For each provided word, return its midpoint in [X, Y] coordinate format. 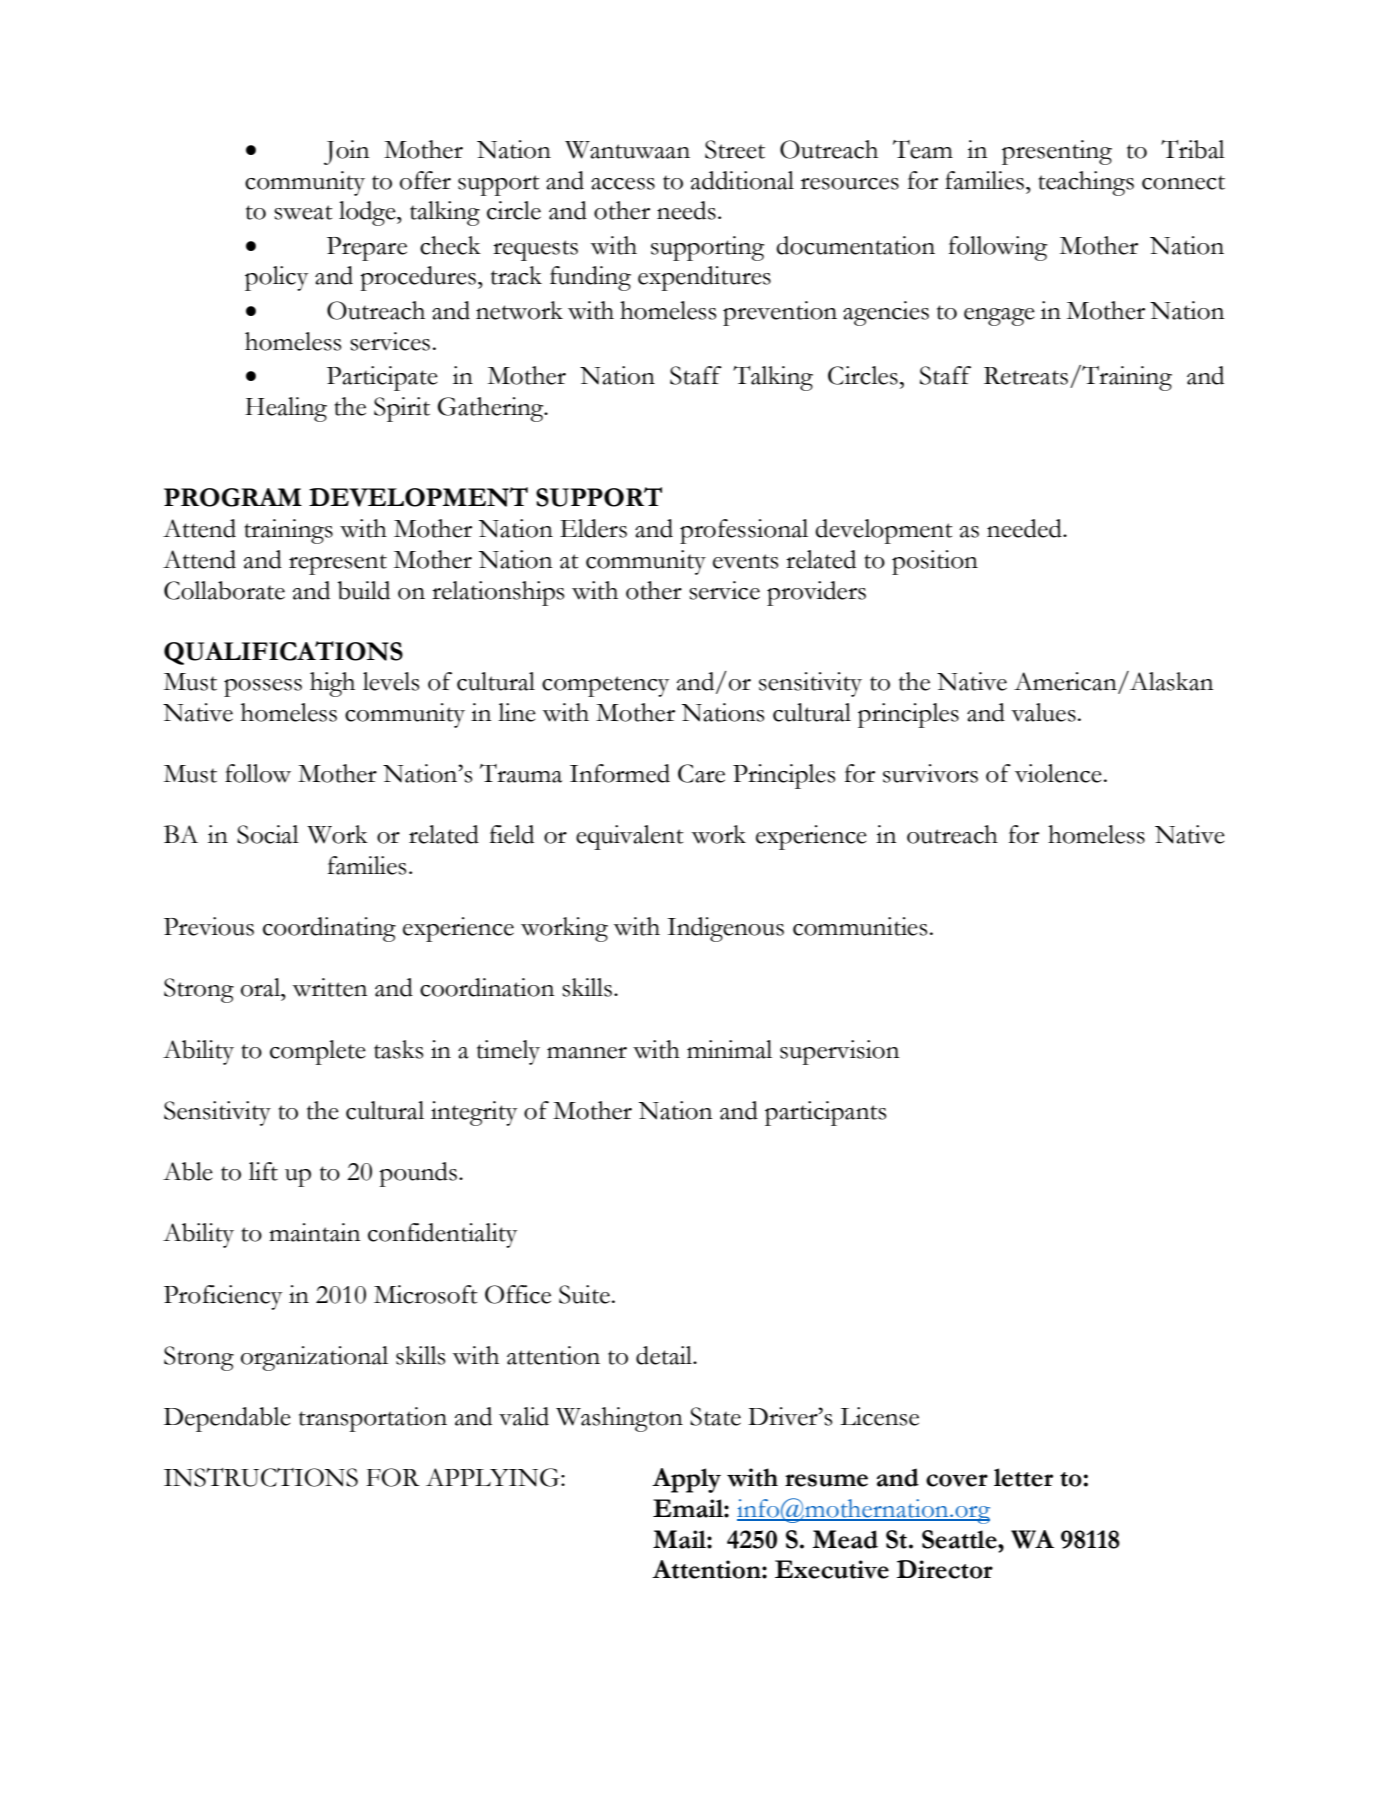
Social [268, 834]
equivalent [630, 837]
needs [686, 210]
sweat [303, 212]
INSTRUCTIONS [261, 1477]
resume [826, 1480]
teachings [1086, 183]
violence [1058, 773]
